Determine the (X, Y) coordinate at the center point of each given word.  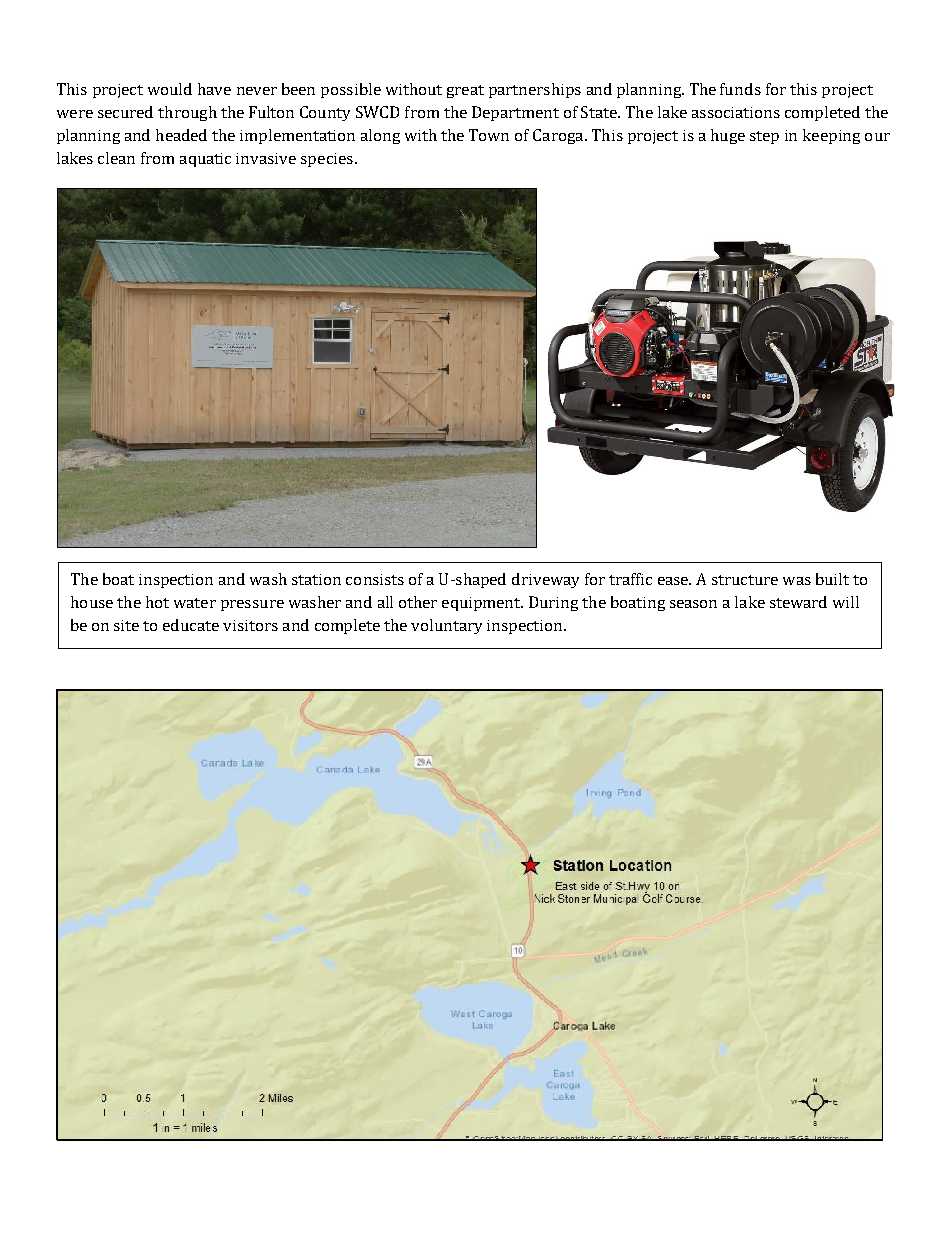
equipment (482, 604)
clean (116, 158)
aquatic (205, 160)
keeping (831, 136)
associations (736, 112)
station (316, 579)
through (187, 113)
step (764, 137)
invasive (266, 158)
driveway (545, 580)
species (327, 160)
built (832, 579)
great (465, 91)
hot (157, 602)
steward (798, 602)
